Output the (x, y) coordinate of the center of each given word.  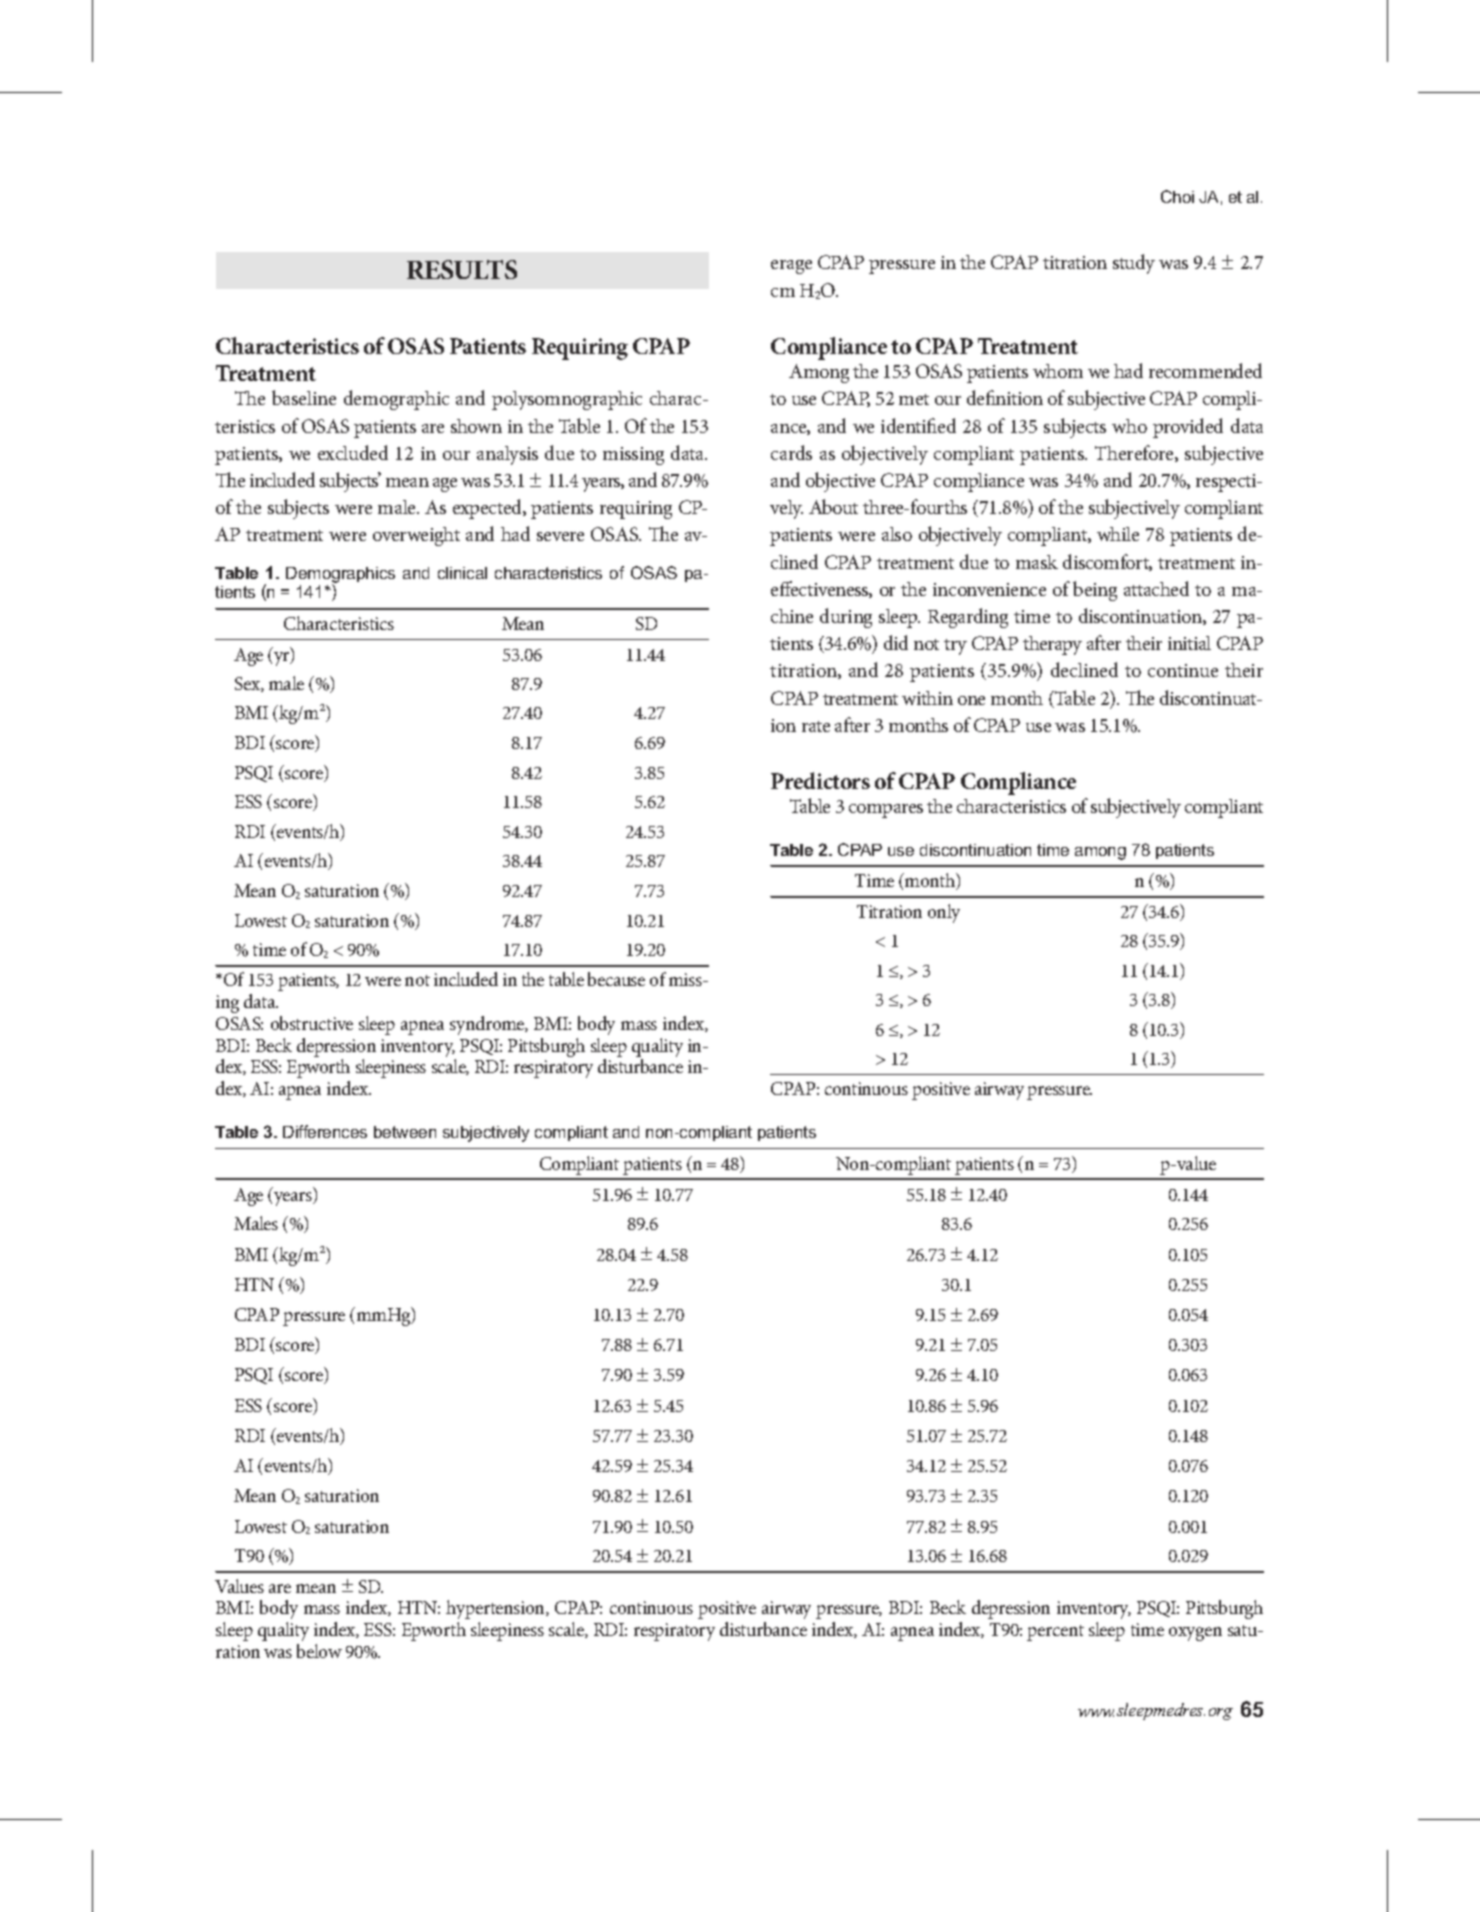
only (944, 913)
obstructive (312, 1023)
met (914, 399)
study (1134, 264)
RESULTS (462, 269)
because (616, 979)
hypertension (496, 1609)
